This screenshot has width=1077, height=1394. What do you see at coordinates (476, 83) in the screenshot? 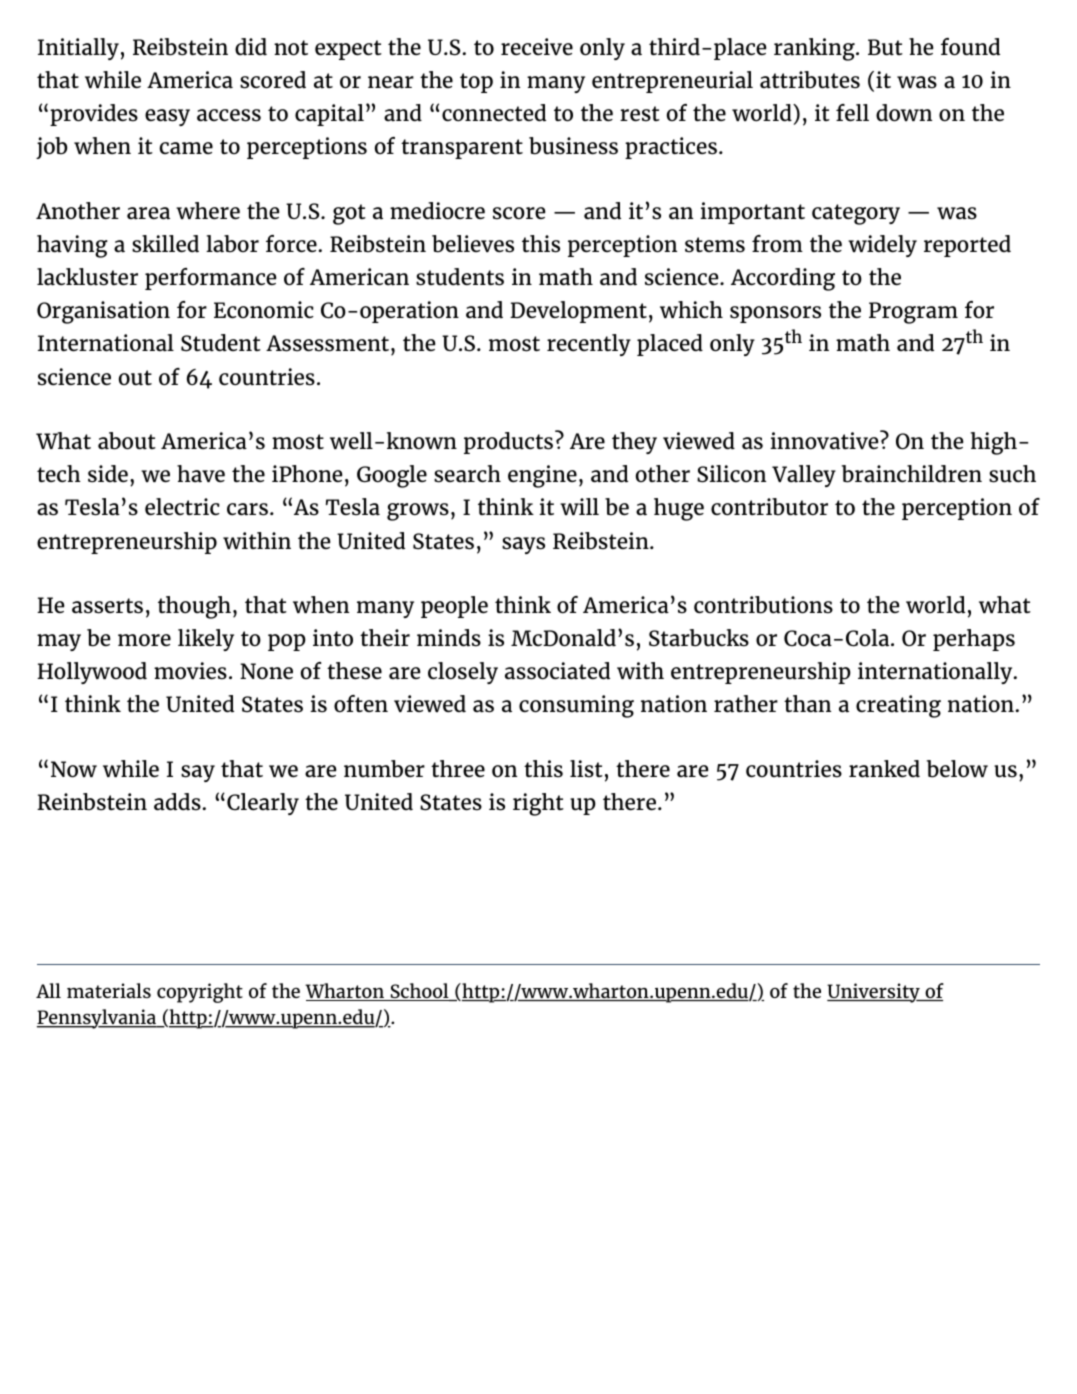
I see `top` at bounding box center [476, 83].
